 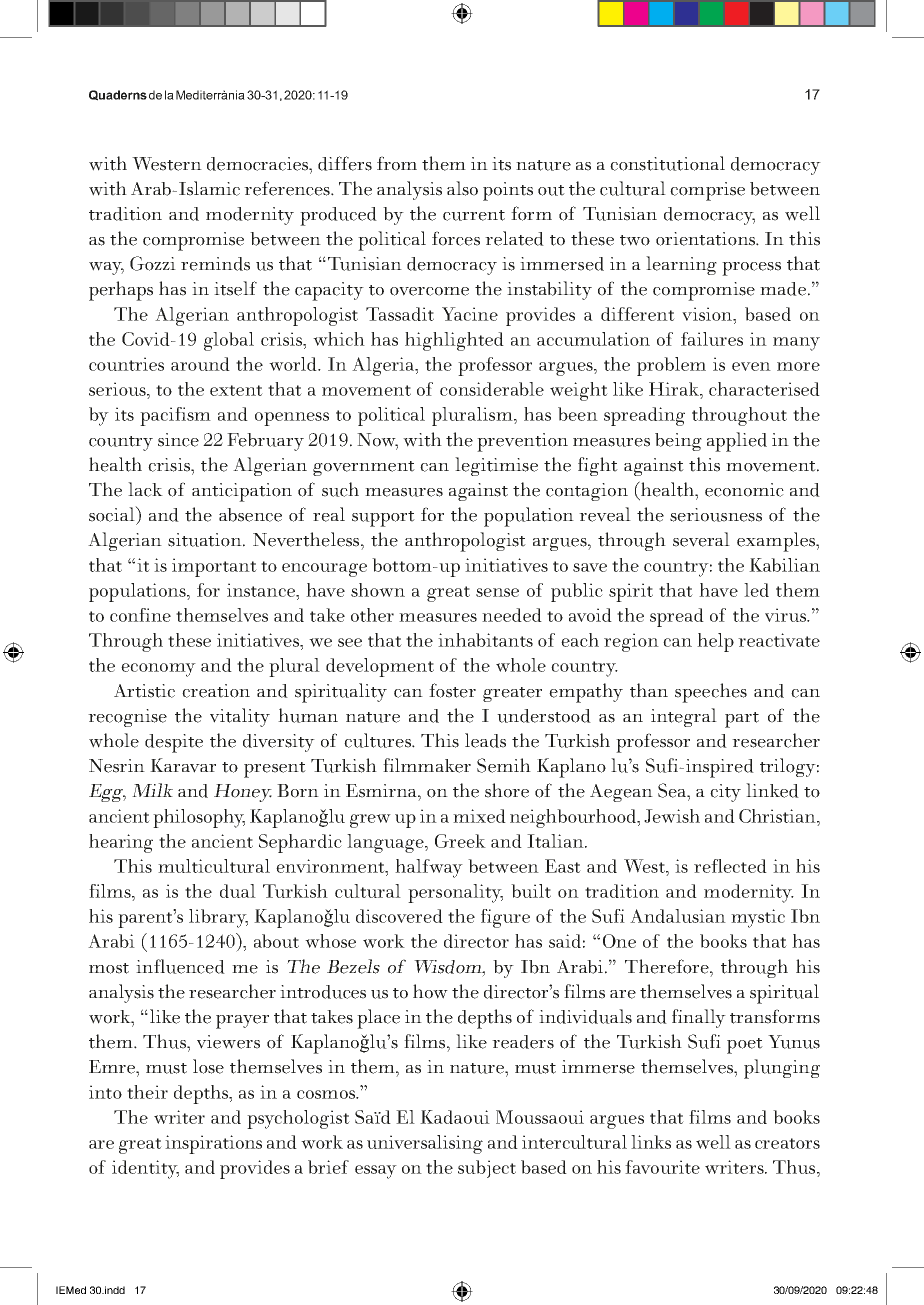 I want to click on also, so click(x=462, y=188).
